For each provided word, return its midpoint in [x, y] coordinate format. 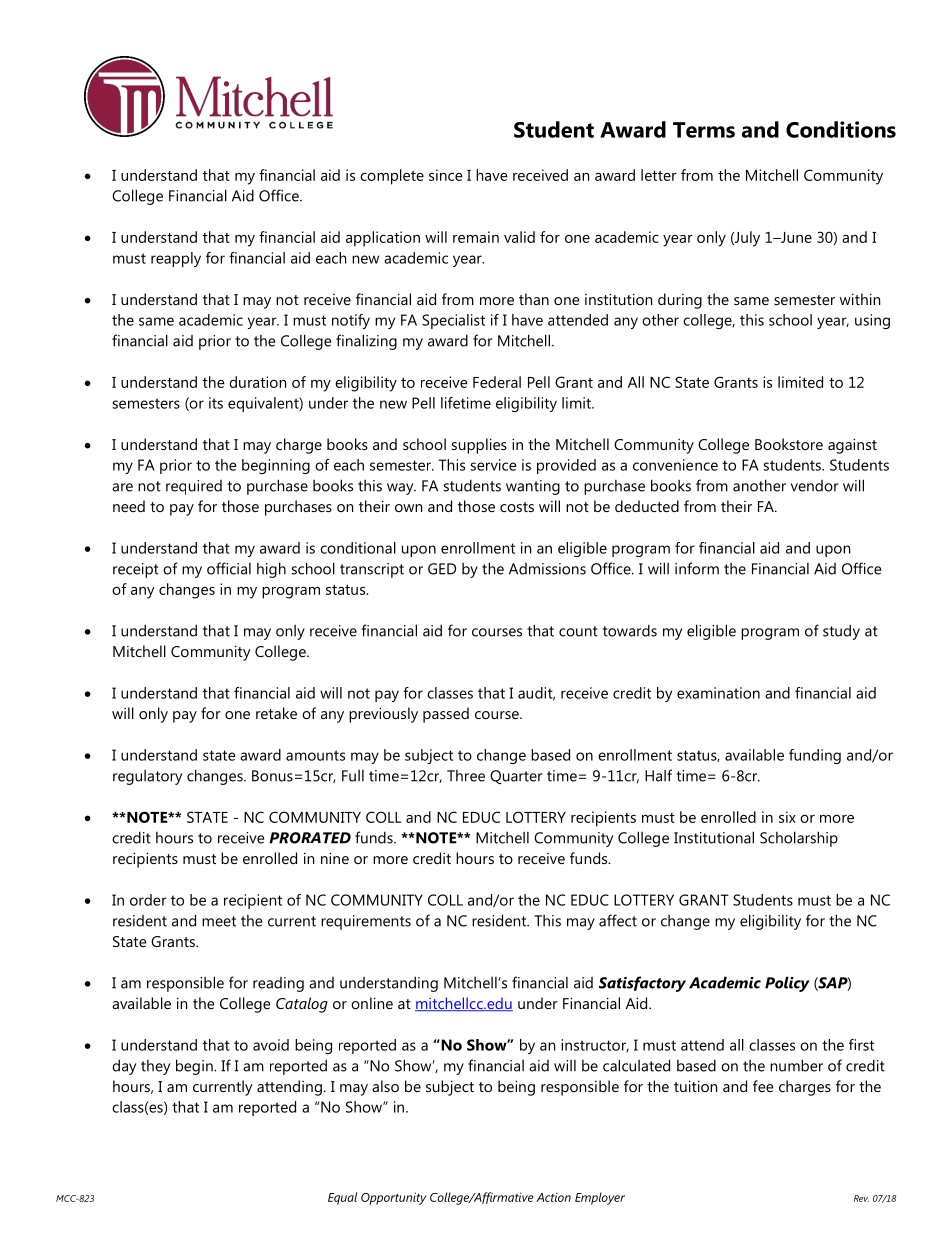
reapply [176, 259]
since [446, 175]
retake [276, 713]
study [841, 632]
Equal [342, 1198]
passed [446, 715]
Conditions [841, 129]
